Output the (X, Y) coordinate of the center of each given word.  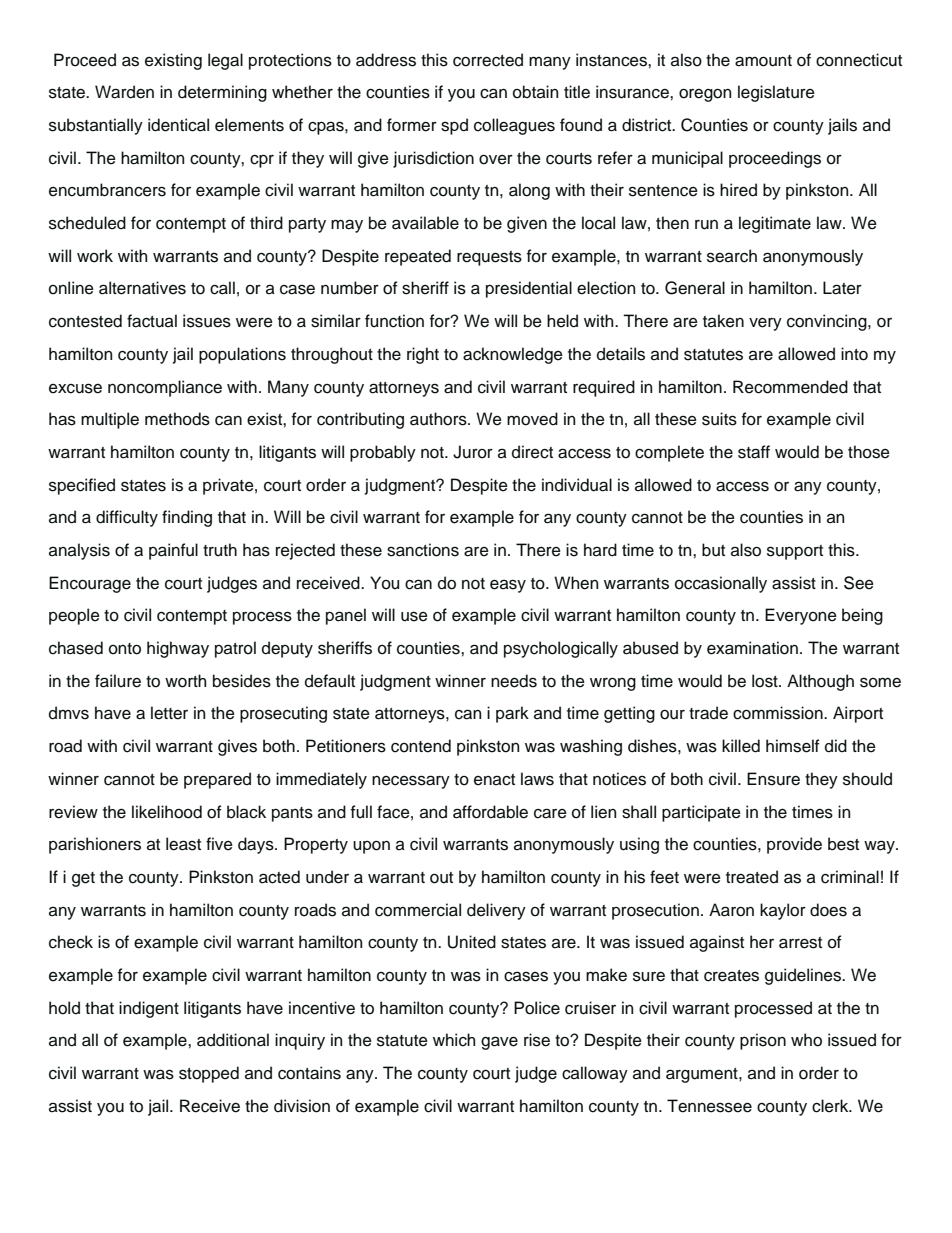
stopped (209, 1074)
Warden (124, 92)
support (795, 552)
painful (173, 551)
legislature (776, 93)
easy (508, 586)
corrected (488, 60)
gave (499, 1043)
